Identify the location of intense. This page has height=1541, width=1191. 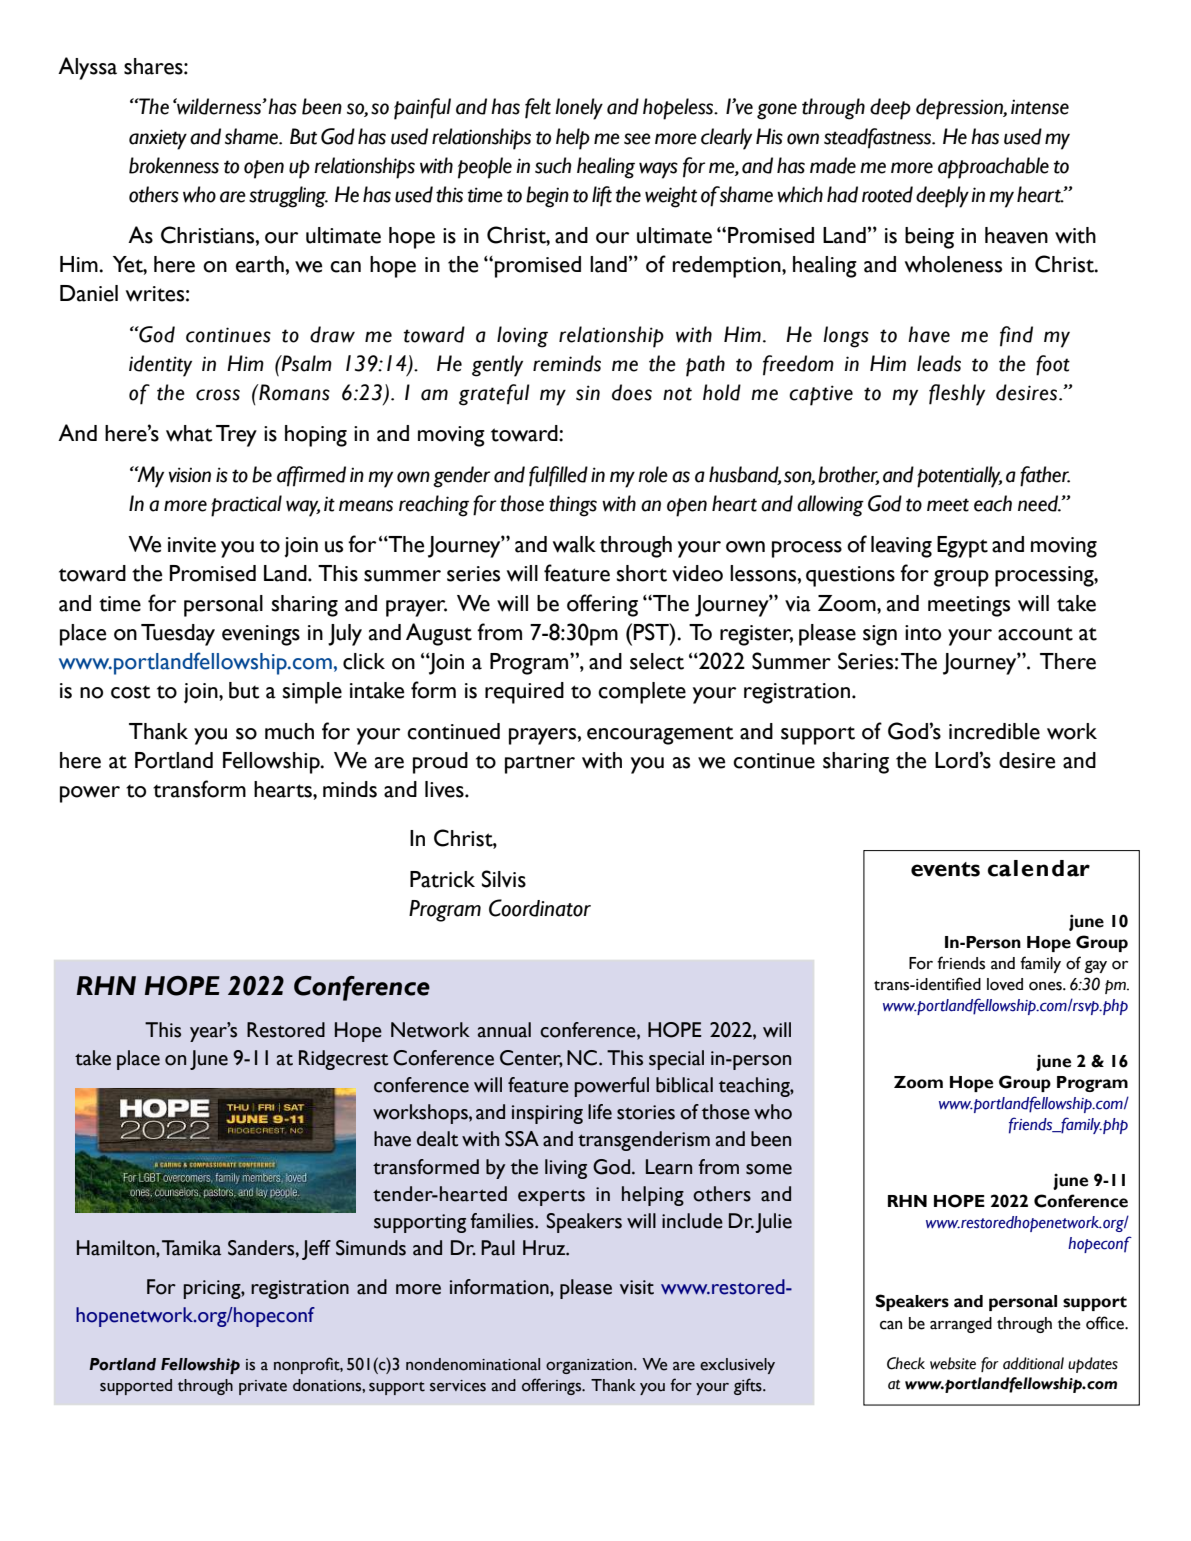
(1040, 107).
